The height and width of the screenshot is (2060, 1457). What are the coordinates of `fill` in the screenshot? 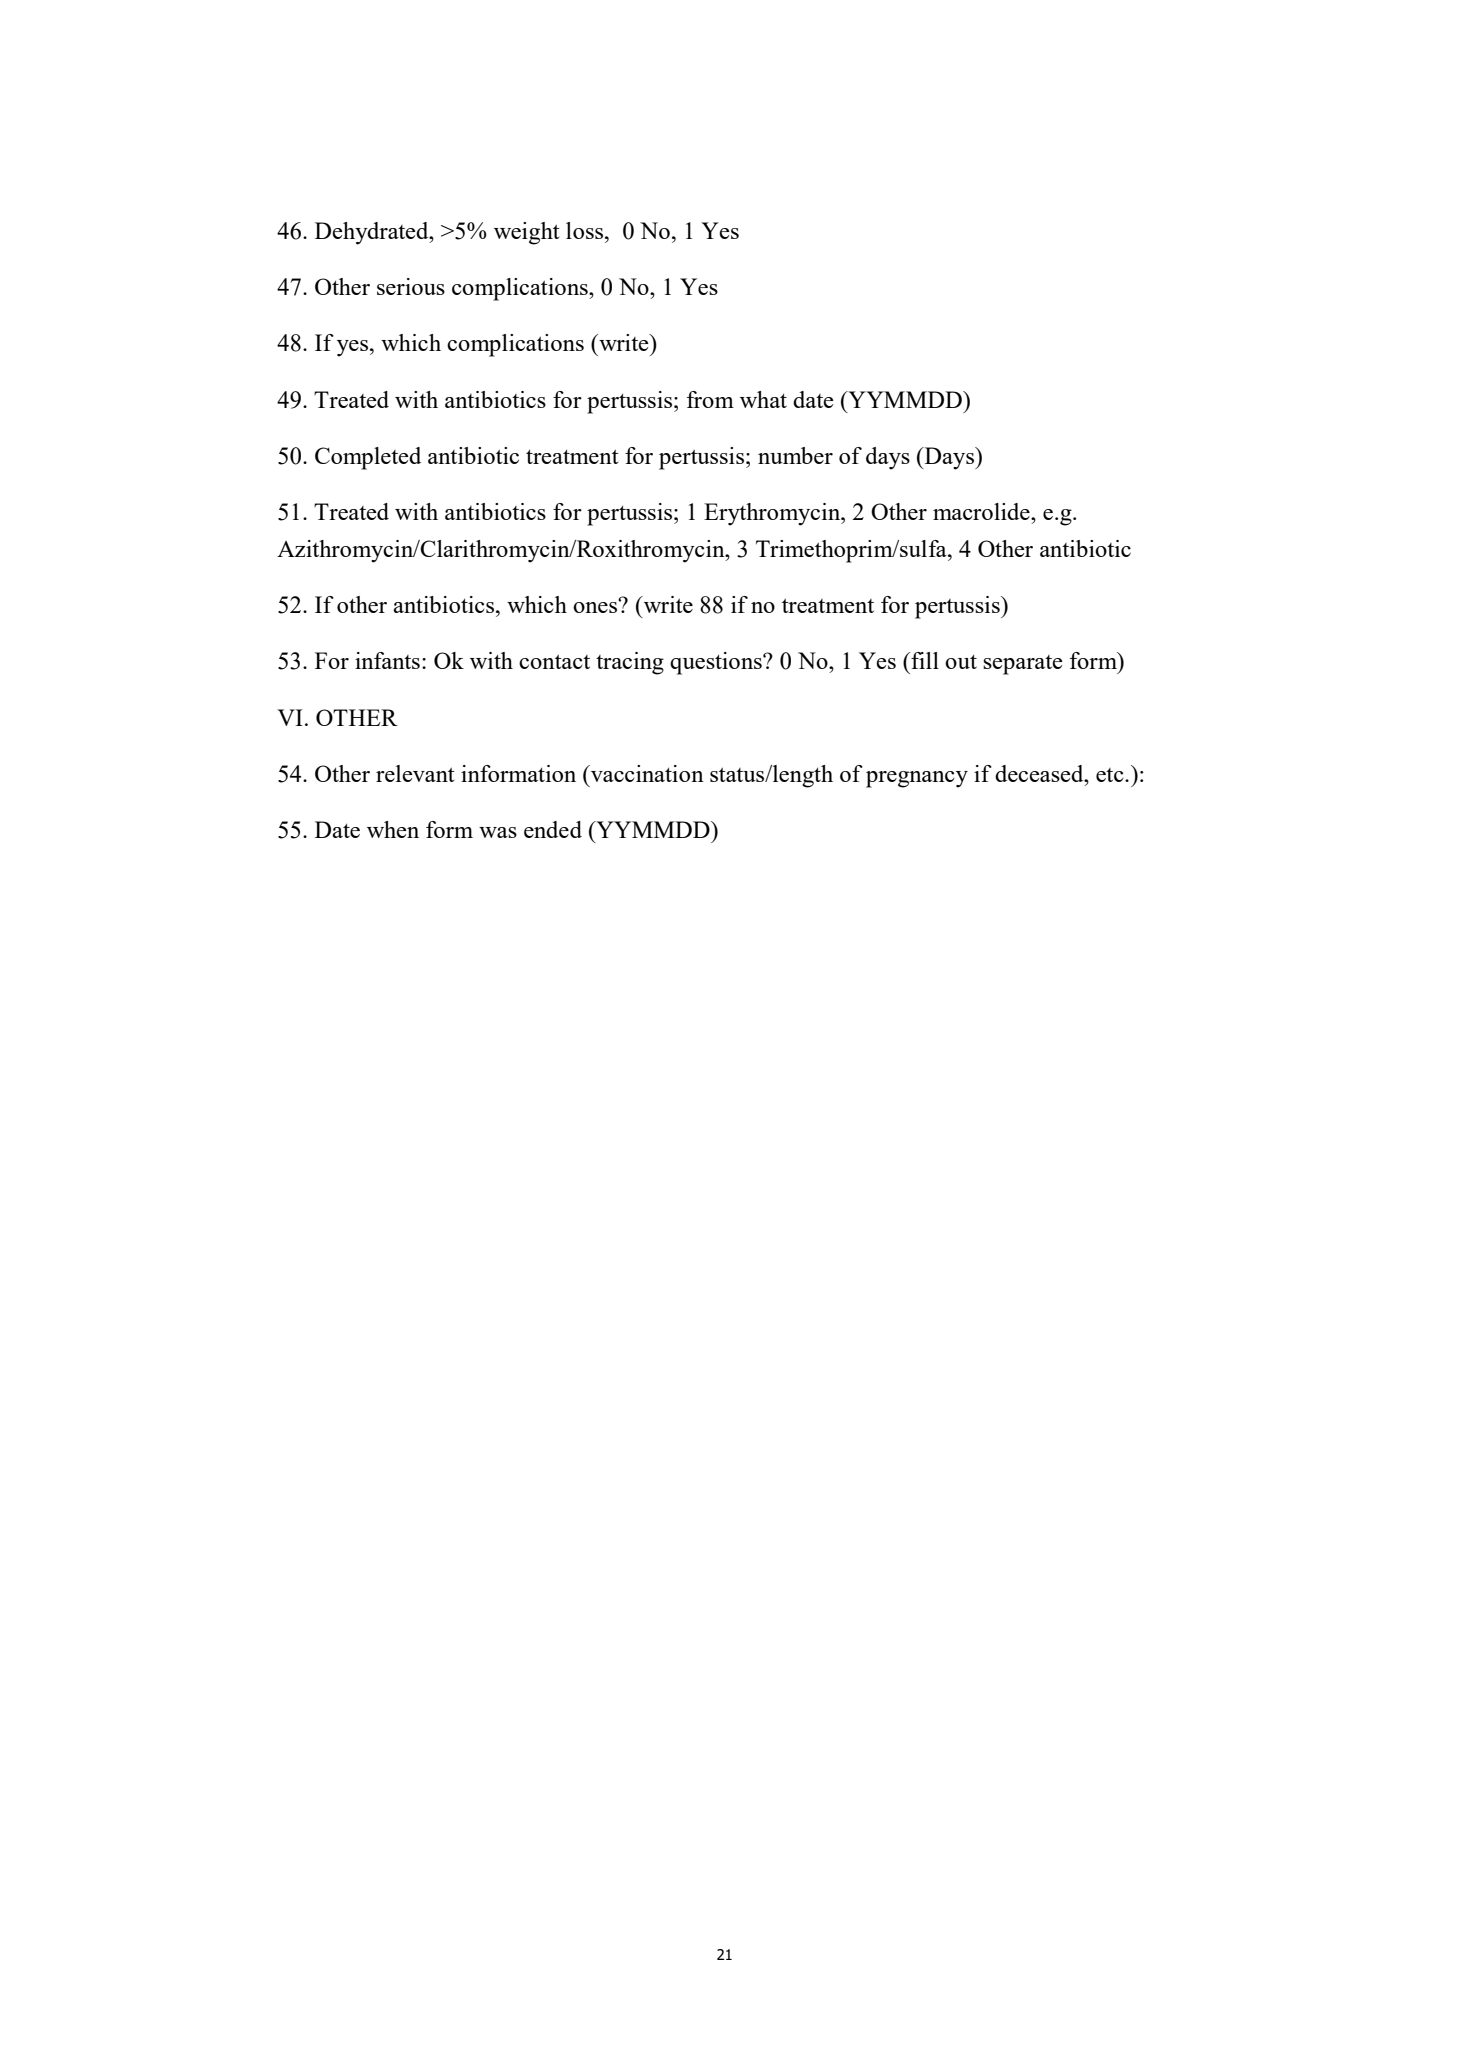 It's located at (924, 660).
